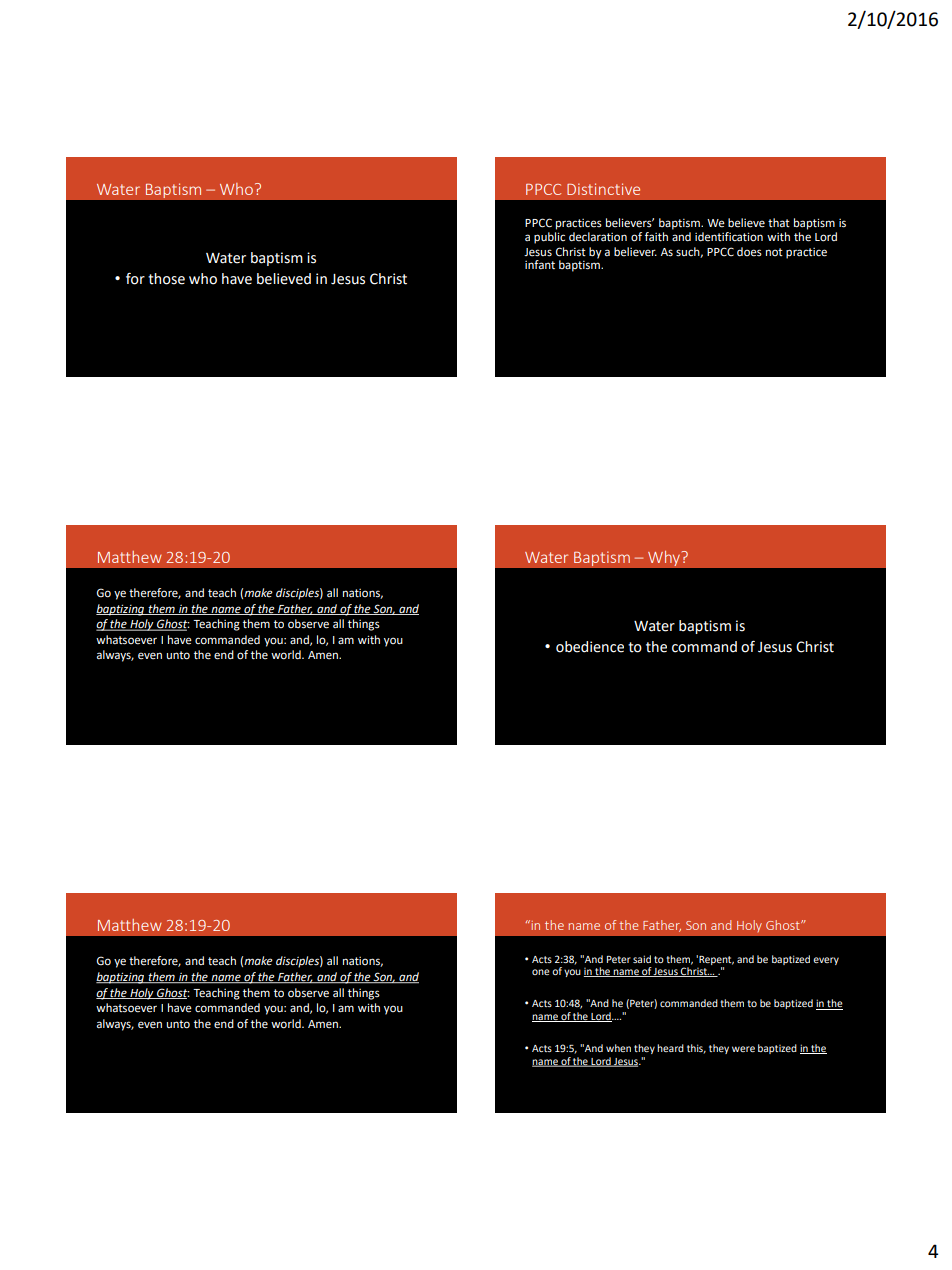 The width and height of the screenshot is (952, 1270). What do you see at coordinates (670, 1048) in the screenshot?
I see `heard` at bounding box center [670, 1048].
